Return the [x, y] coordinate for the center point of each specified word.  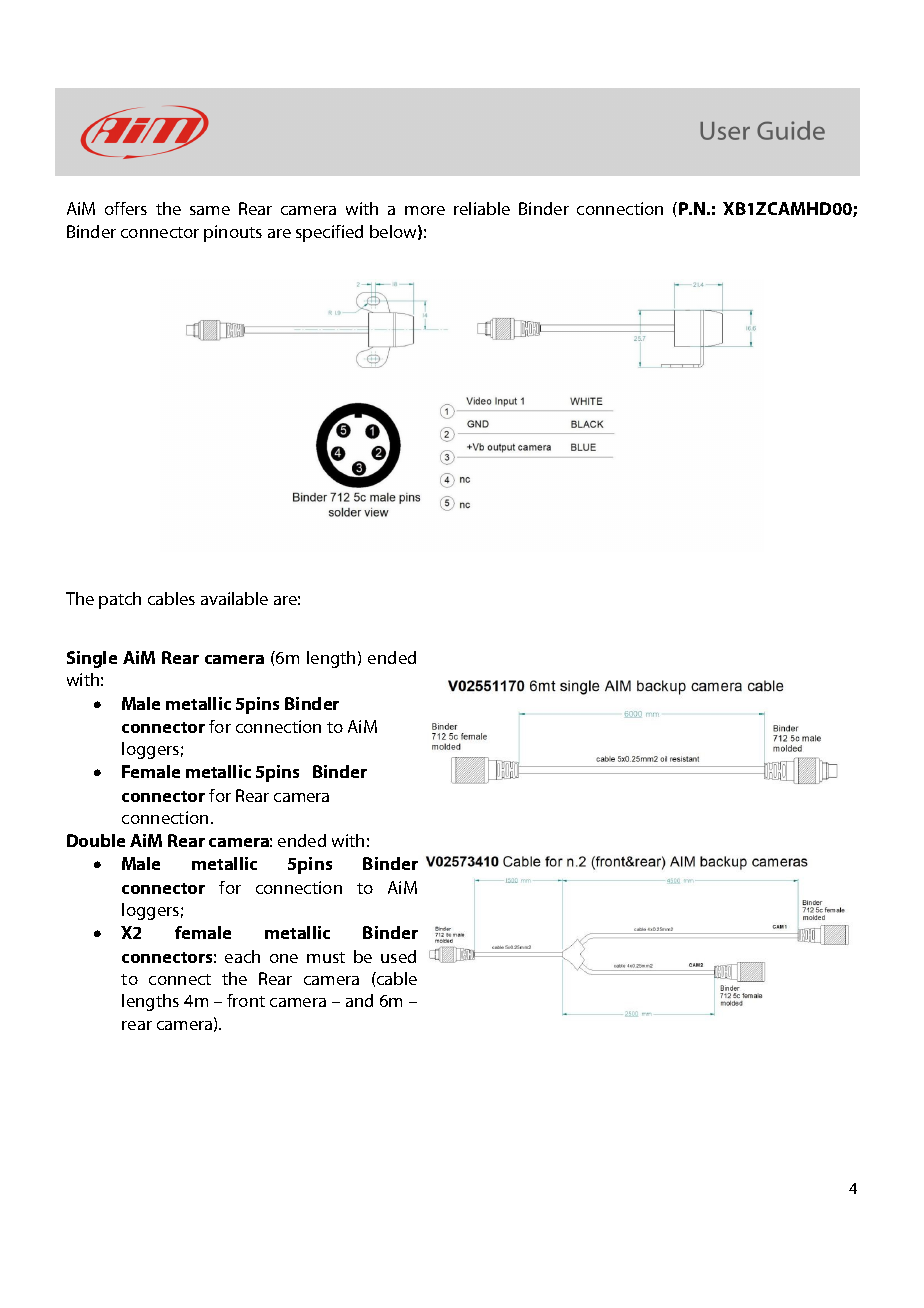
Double [96, 840]
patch [120, 600]
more [425, 210]
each [242, 956]
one [284, 958]
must [326, 957]
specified [329, 233]
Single [92, 659]
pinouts [233, 233]
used [398, 956]
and [359, 1000]
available [234, 598]
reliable [482, 208]
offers [126, 208]
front [246, 1000]
